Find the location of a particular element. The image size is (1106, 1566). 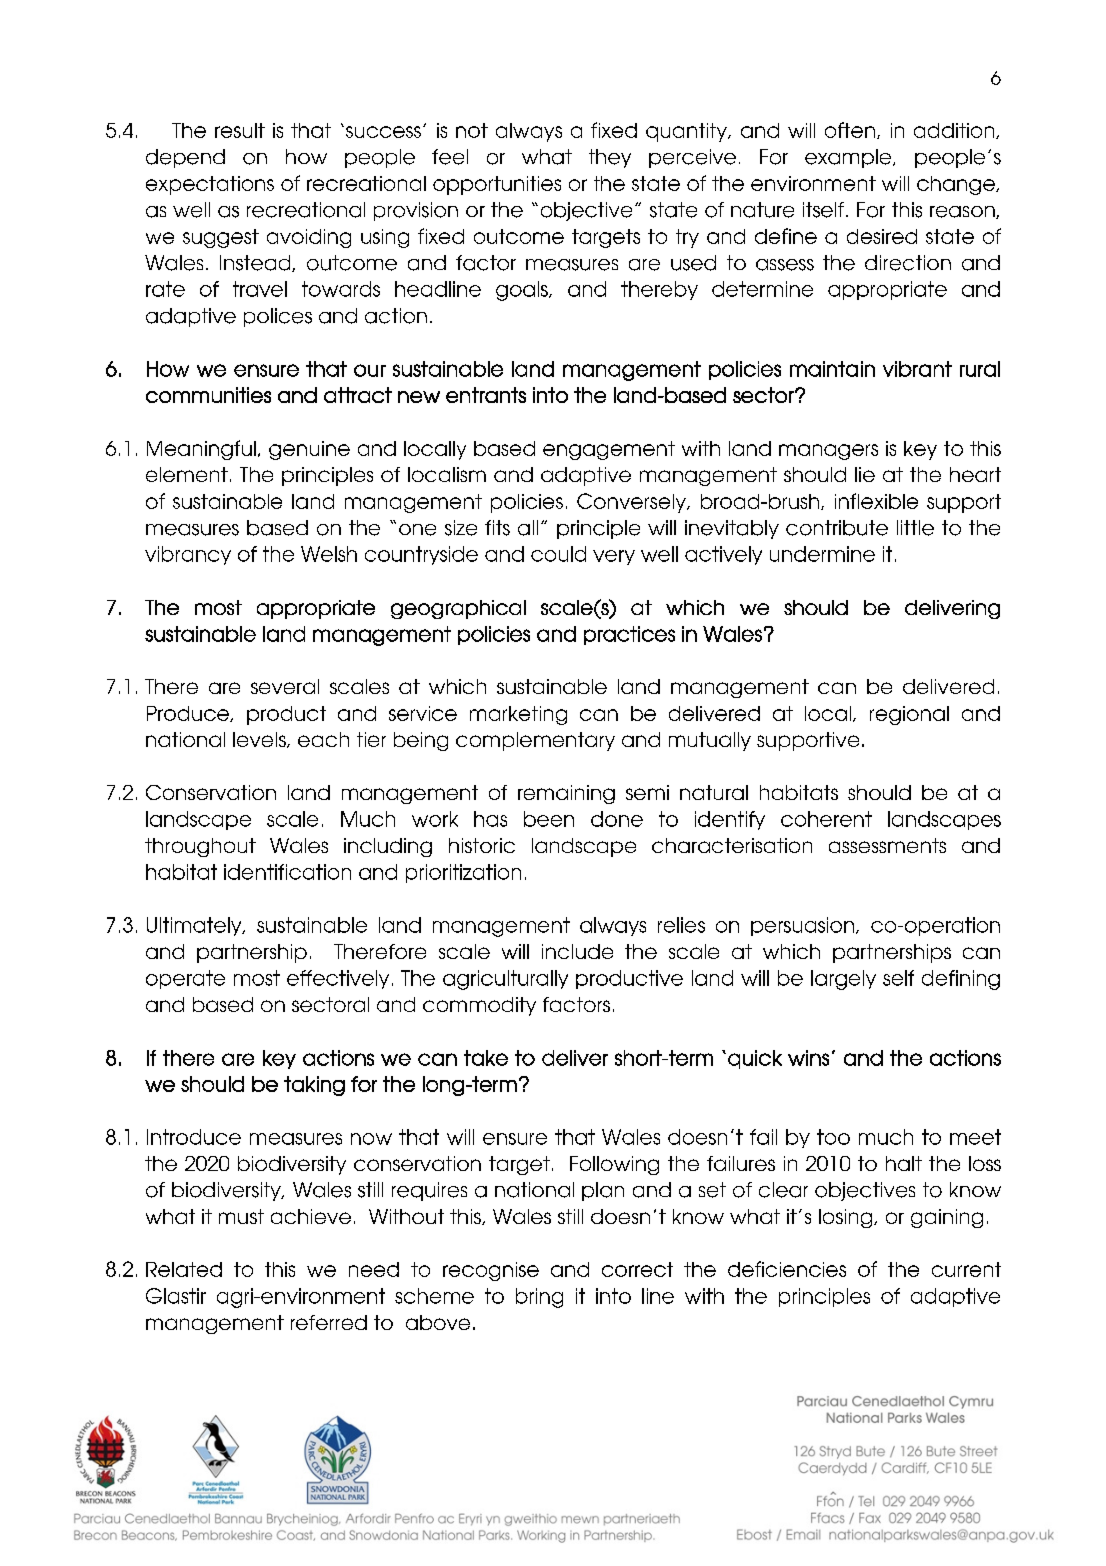

bring is located at coordinates (539, 1298).
